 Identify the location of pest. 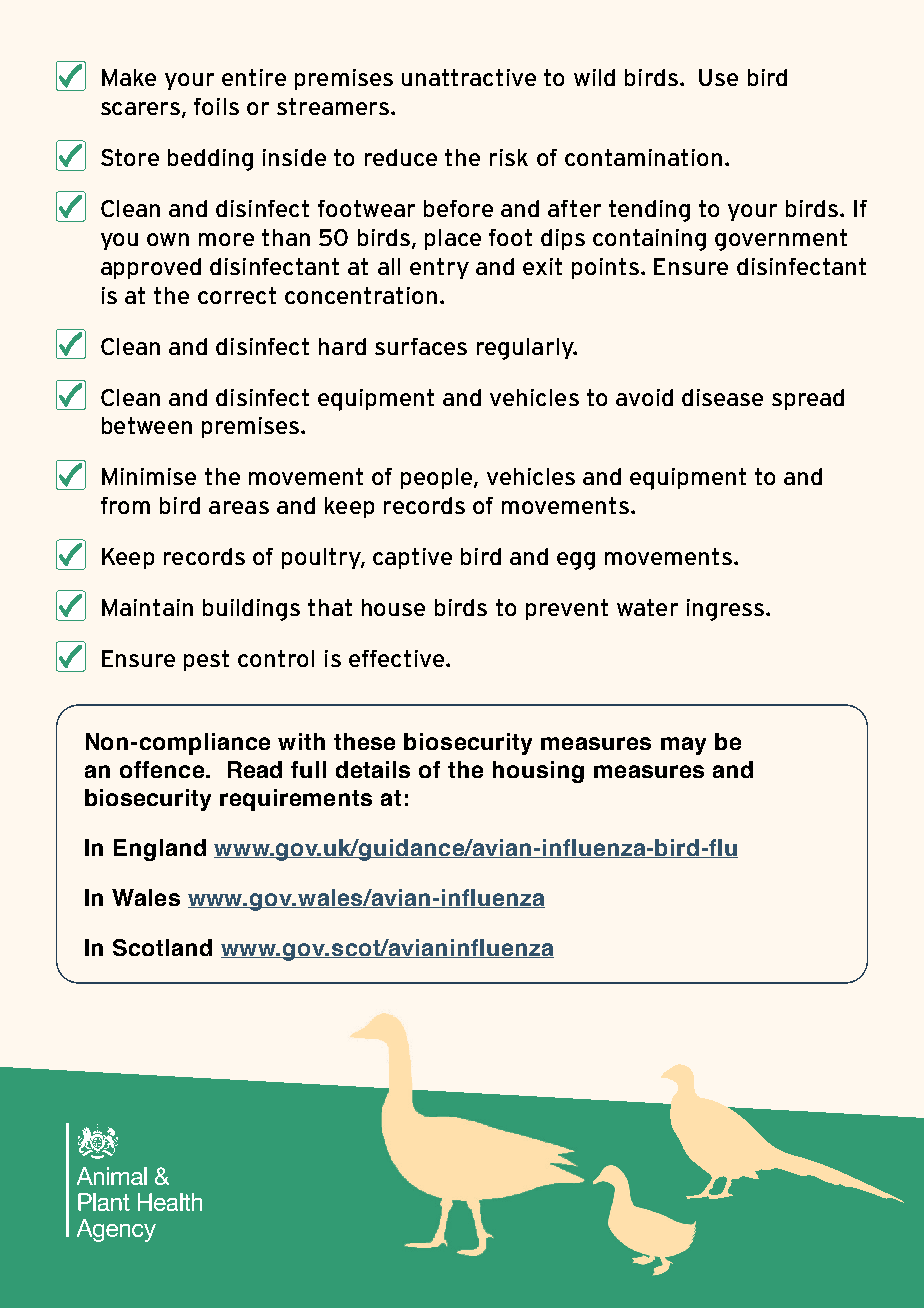
(206, 660).
